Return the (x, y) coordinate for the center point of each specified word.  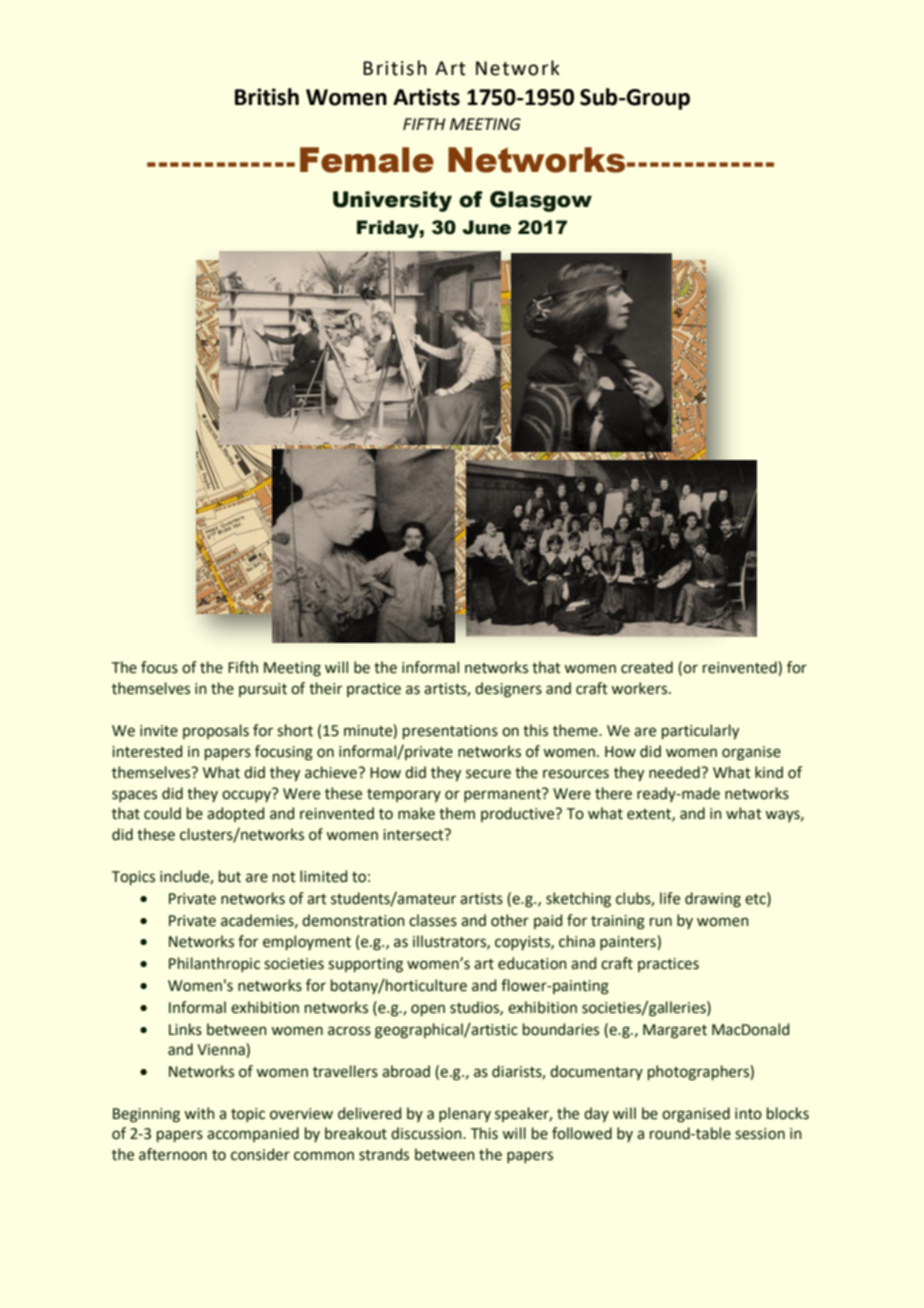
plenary (465, 1114)
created (647, 667)
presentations (450, 732)
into (748, 1114)
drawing (713, 900)
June (486, 227)
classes (433, 920)
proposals (216, 731)
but (230, 876)
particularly (700, 731)
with (199, 1113)
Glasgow (541, 201)
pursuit (263, 690)
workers (639, 688)
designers (508, 690)
